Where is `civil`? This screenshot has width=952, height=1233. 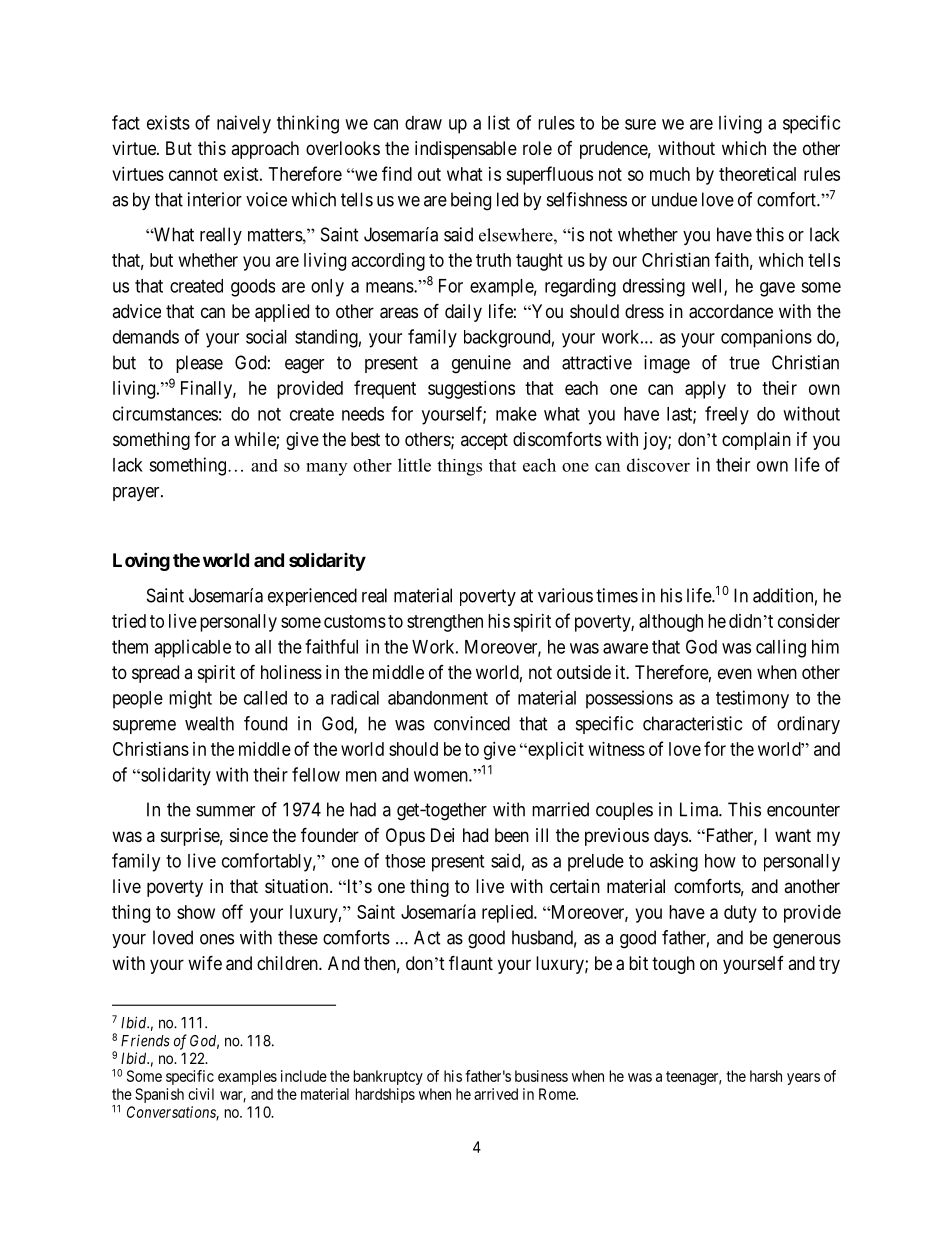
civil is located at coordinates (201, 1094).
